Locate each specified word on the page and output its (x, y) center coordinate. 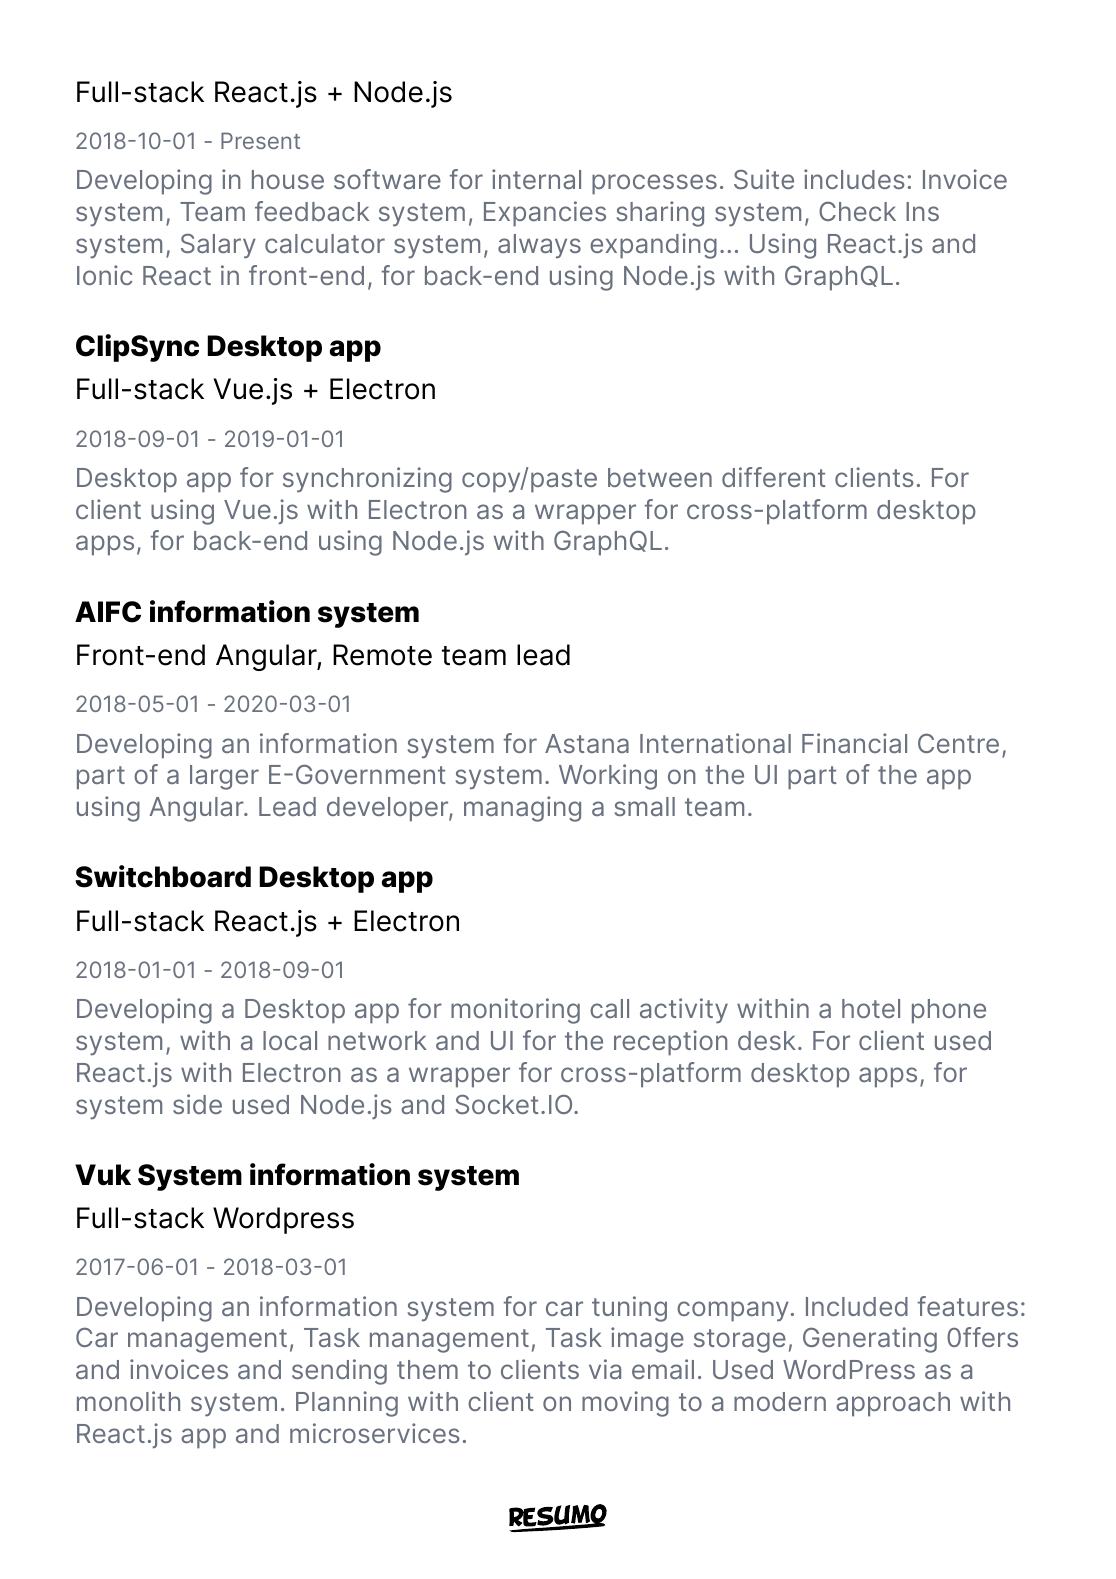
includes (854, 179)
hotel (871, 1008)
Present (260, 140)
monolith (128, 1401)
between (660, 477)
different (774, 477)
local (290, 1040)
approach (893, 1404)
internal (536, 179)
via (605, 1369)
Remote (382, 655)
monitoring (515, 1011)
